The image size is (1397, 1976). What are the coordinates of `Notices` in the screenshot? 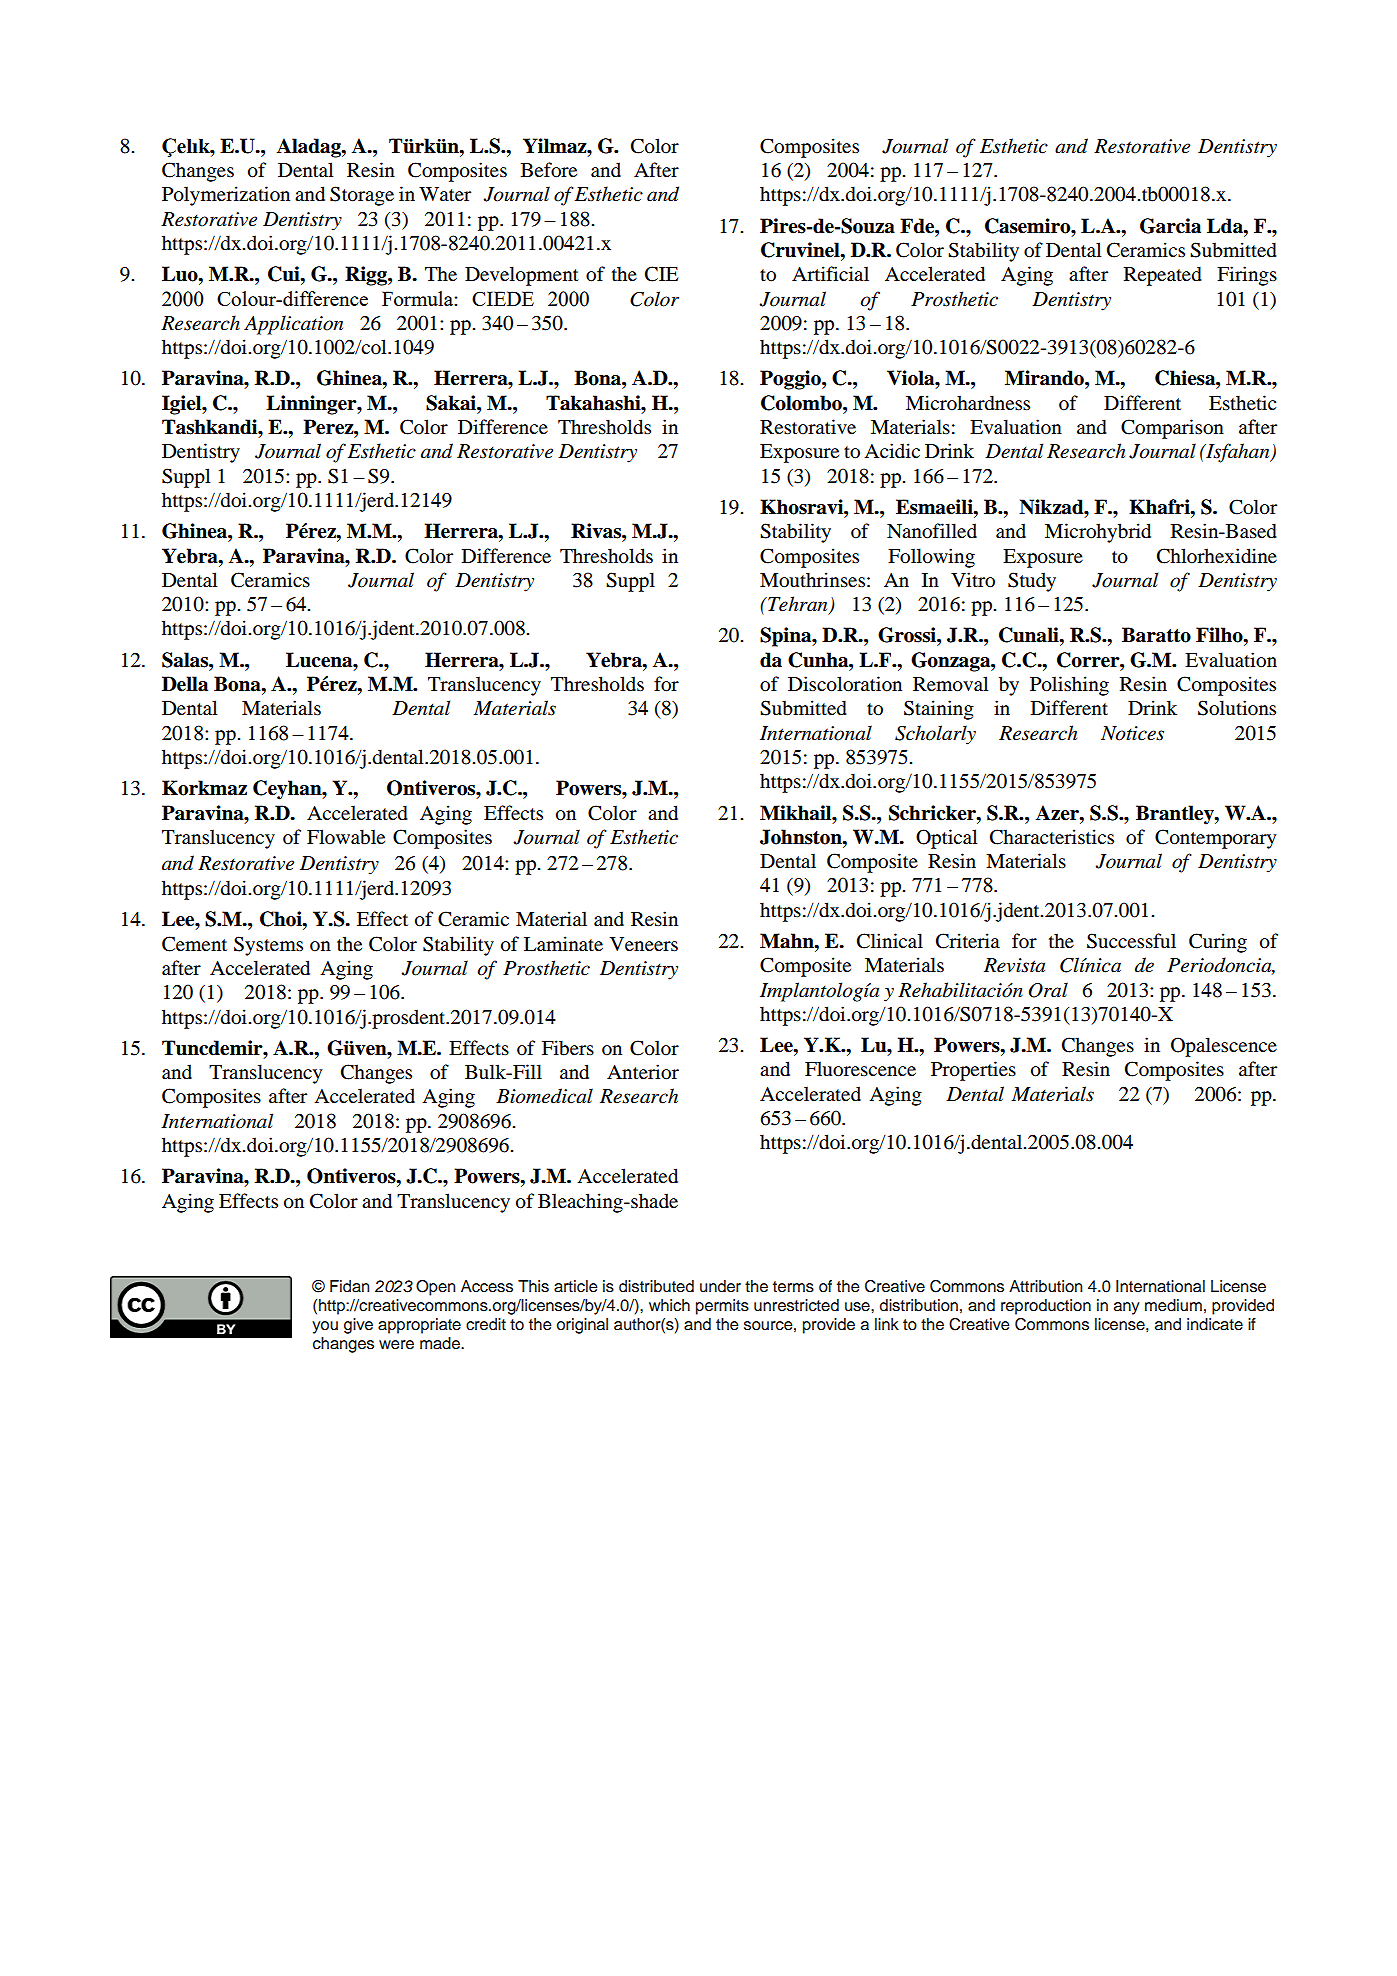 It's located at (1132, 733).
